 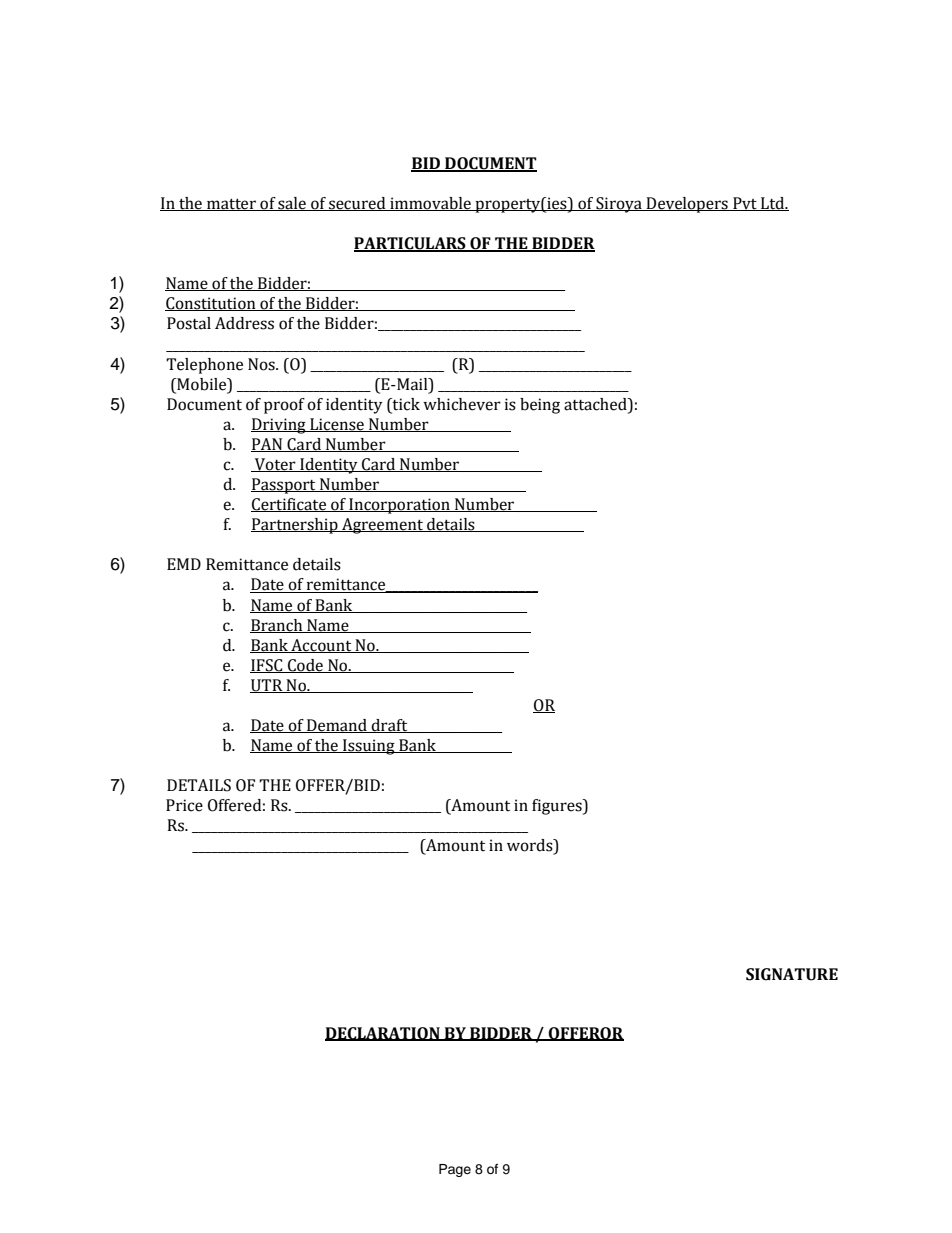 I want to click on matter, so click(x=231, y=204).
